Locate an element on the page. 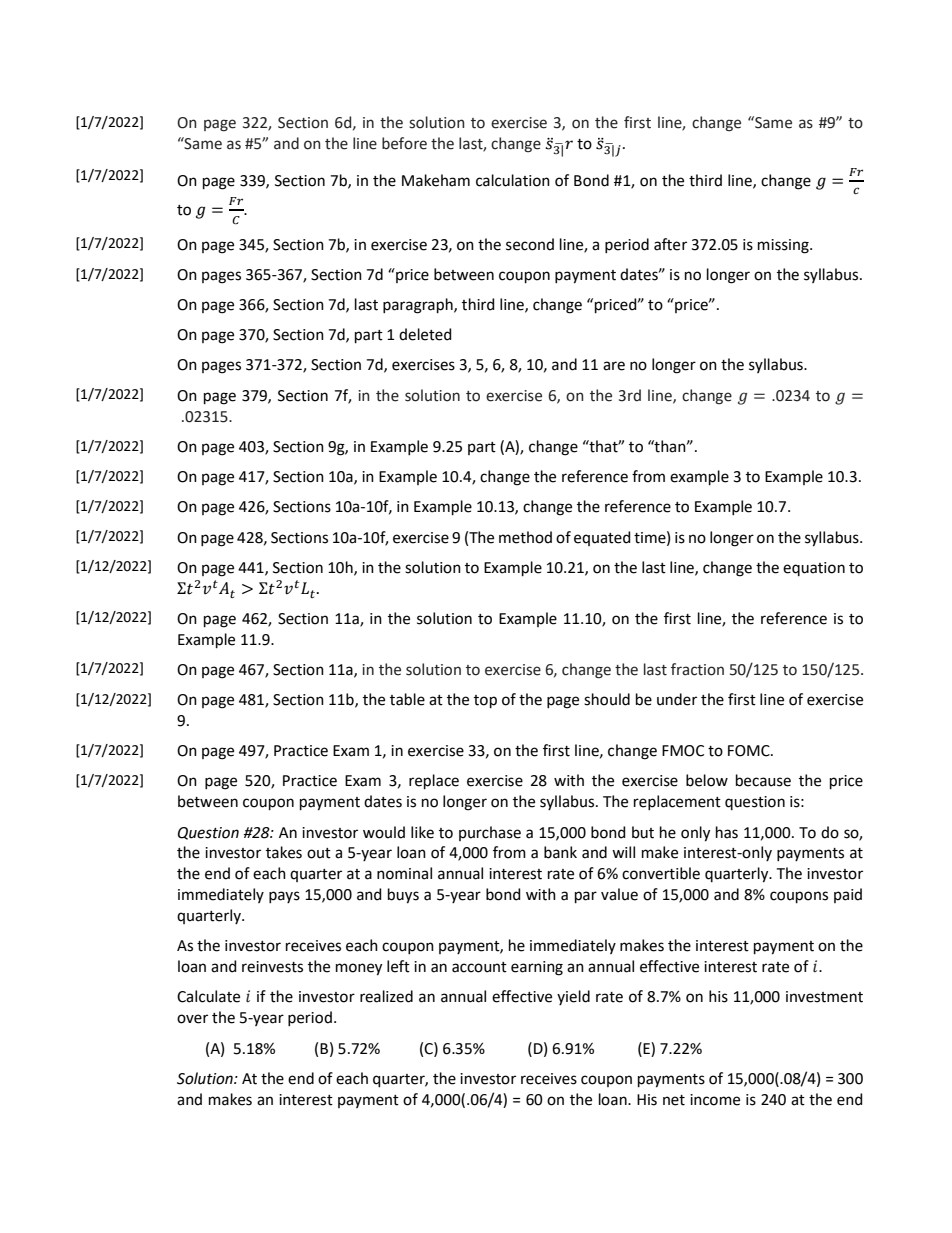 The height and width of the image is (1233, 952). takes is located at coordinates (284, 852).
